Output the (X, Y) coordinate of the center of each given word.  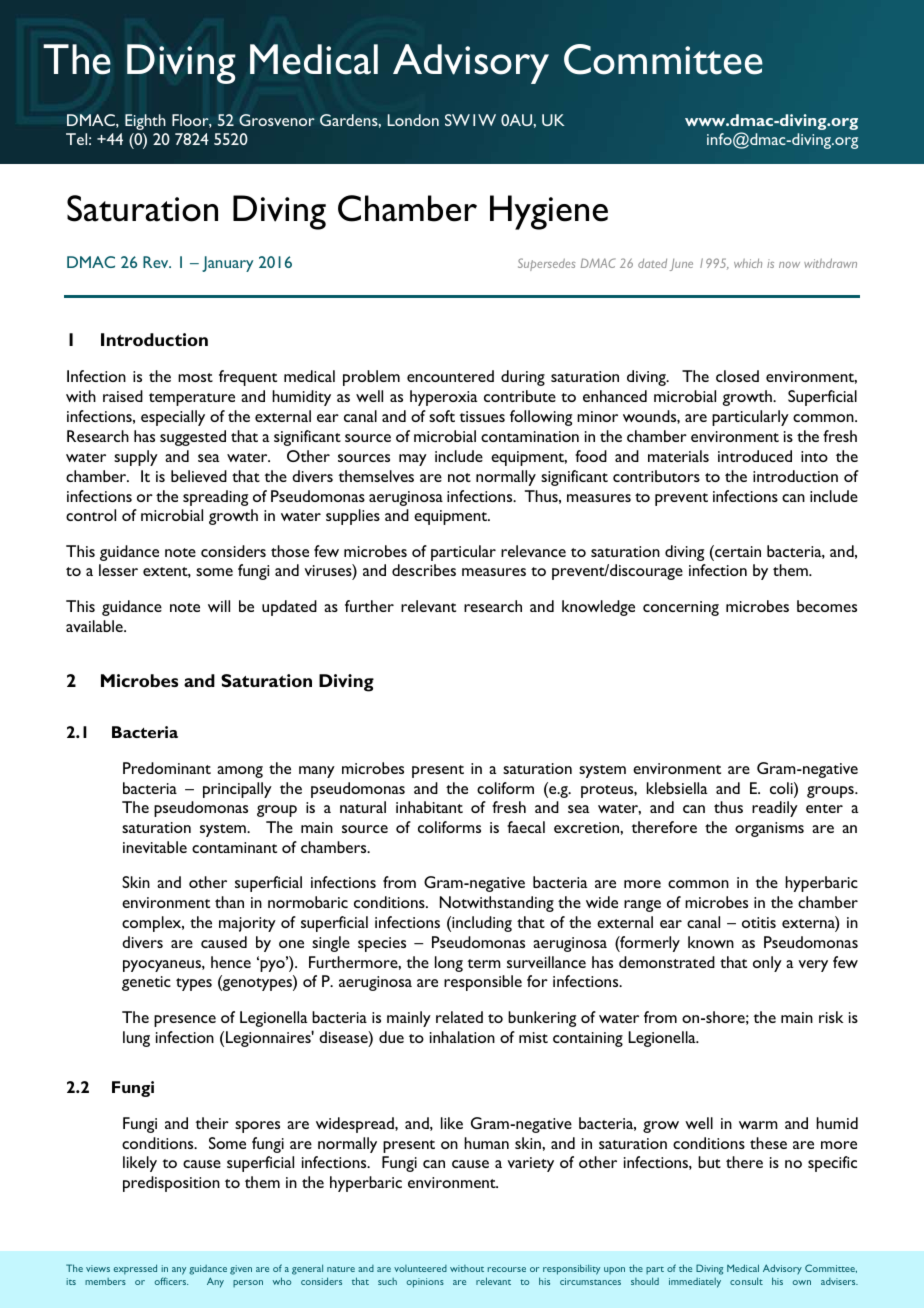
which (748, 263)
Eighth (145, 122)
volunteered (420, 1268)
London (413, 120)
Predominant (167, 768)
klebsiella (677, 788)
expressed (135, 1269)
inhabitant (429, 807)
